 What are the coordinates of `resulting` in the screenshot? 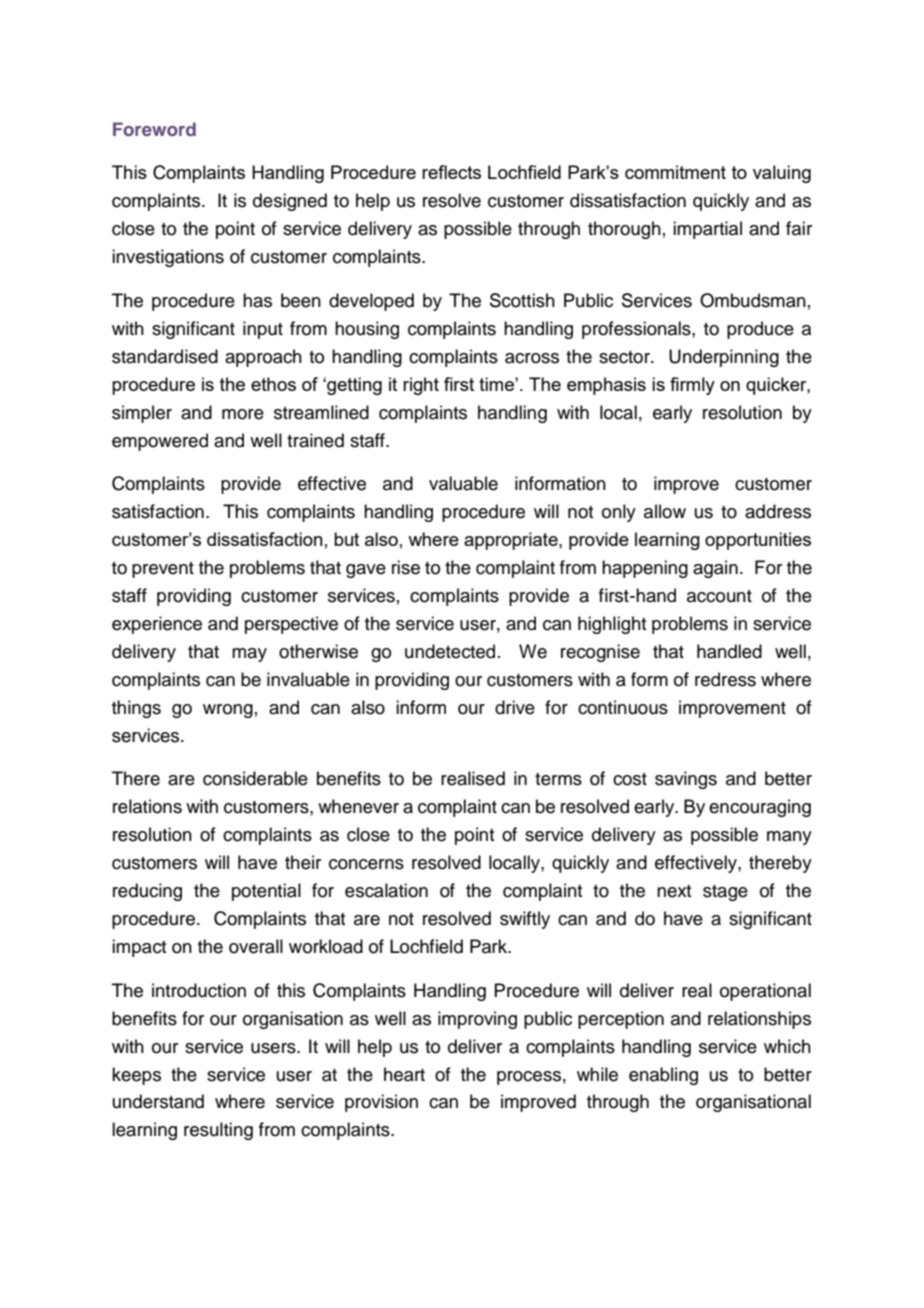 It's located at (218, 1131).
